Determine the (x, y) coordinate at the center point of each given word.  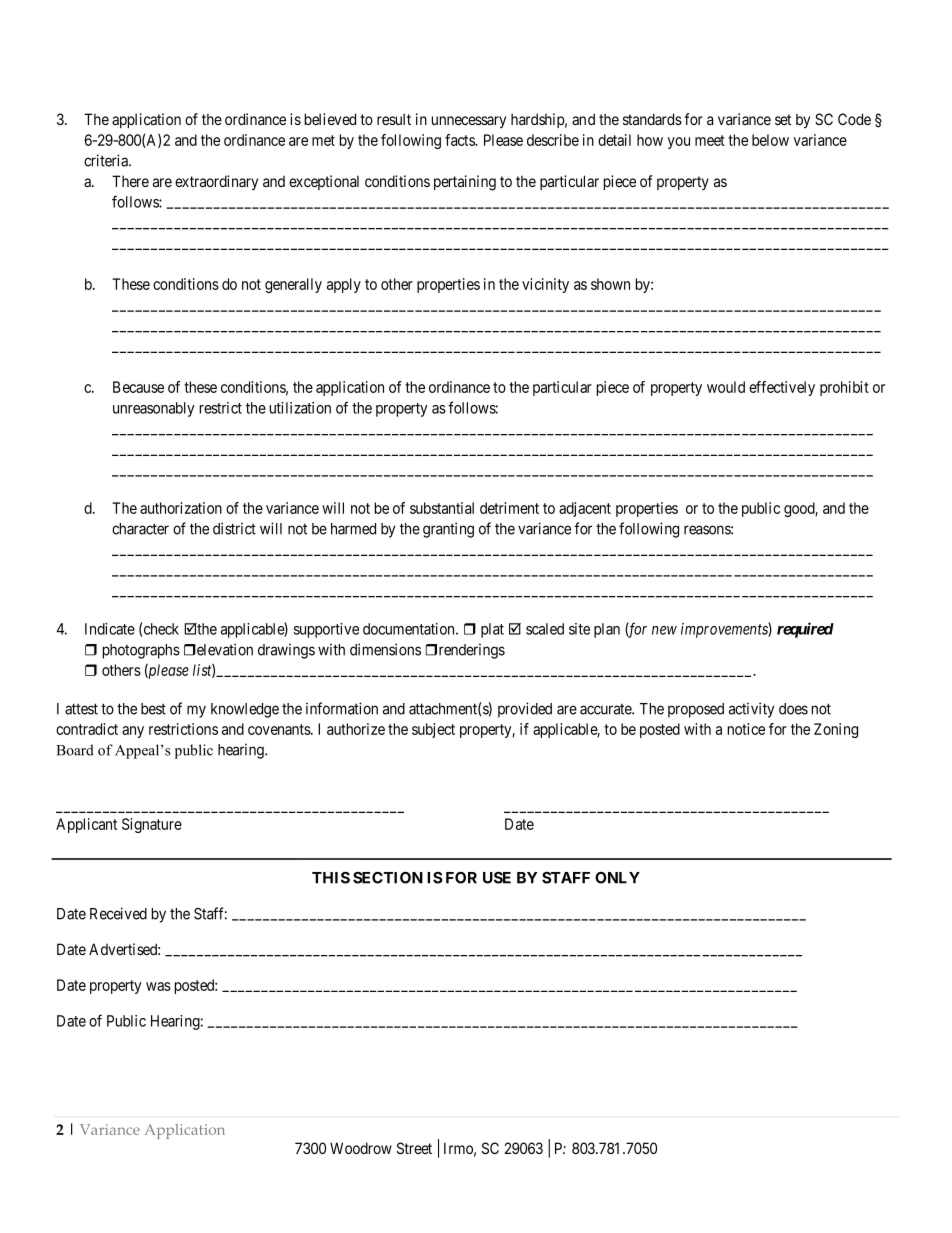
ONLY (617, 878)
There (130, 181)
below (770, 140)
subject (433, 730)
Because (138, 387)
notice (746, 729)
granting (448, 530)
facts (460, 140)
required (805, 630)
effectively (782, 388)
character (140, 529)
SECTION (388, 878)
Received (118, 913)
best (153, 709)
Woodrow (361, 1148)
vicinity (545, 285)
